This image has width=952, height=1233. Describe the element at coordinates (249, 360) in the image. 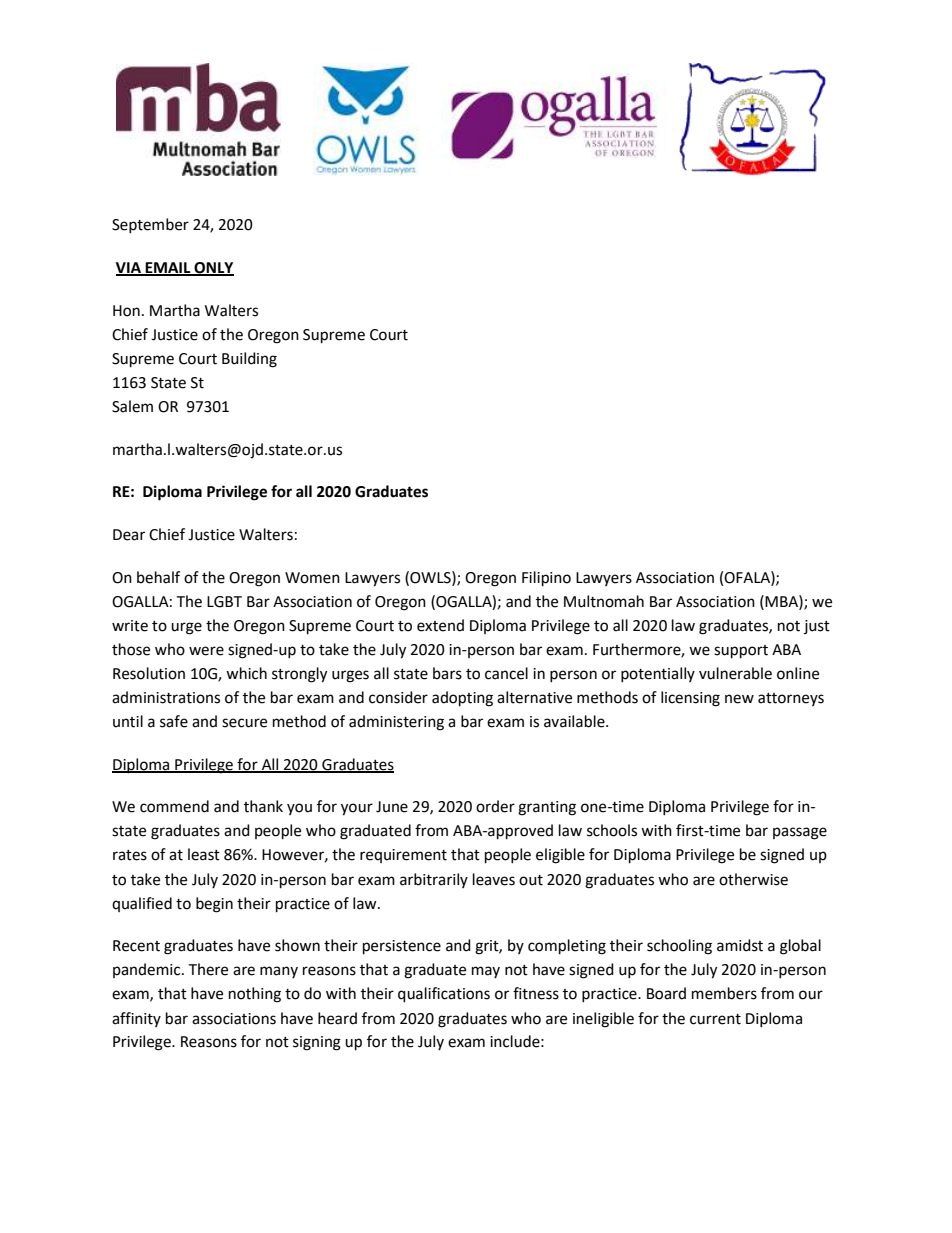

I see `Building` at that location.
